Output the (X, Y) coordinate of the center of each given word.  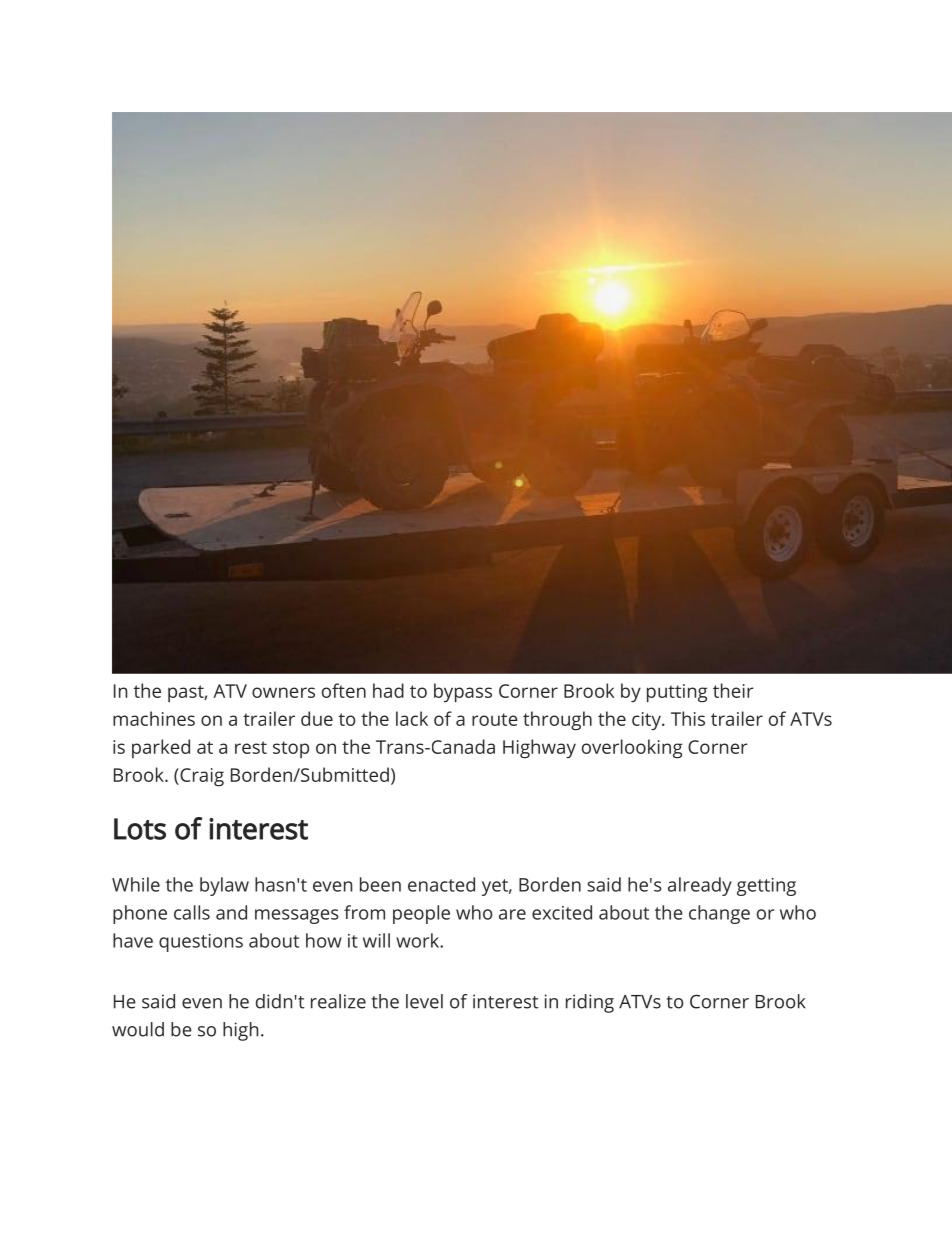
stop (291, 749)
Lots (140, 829)
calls (192, 912)
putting (677, 693)
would (138, 1029)
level (424, 1001)
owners (283, 692)
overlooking (632, 748)
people (421, 914)
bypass (463, 693)
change (719, 914)
